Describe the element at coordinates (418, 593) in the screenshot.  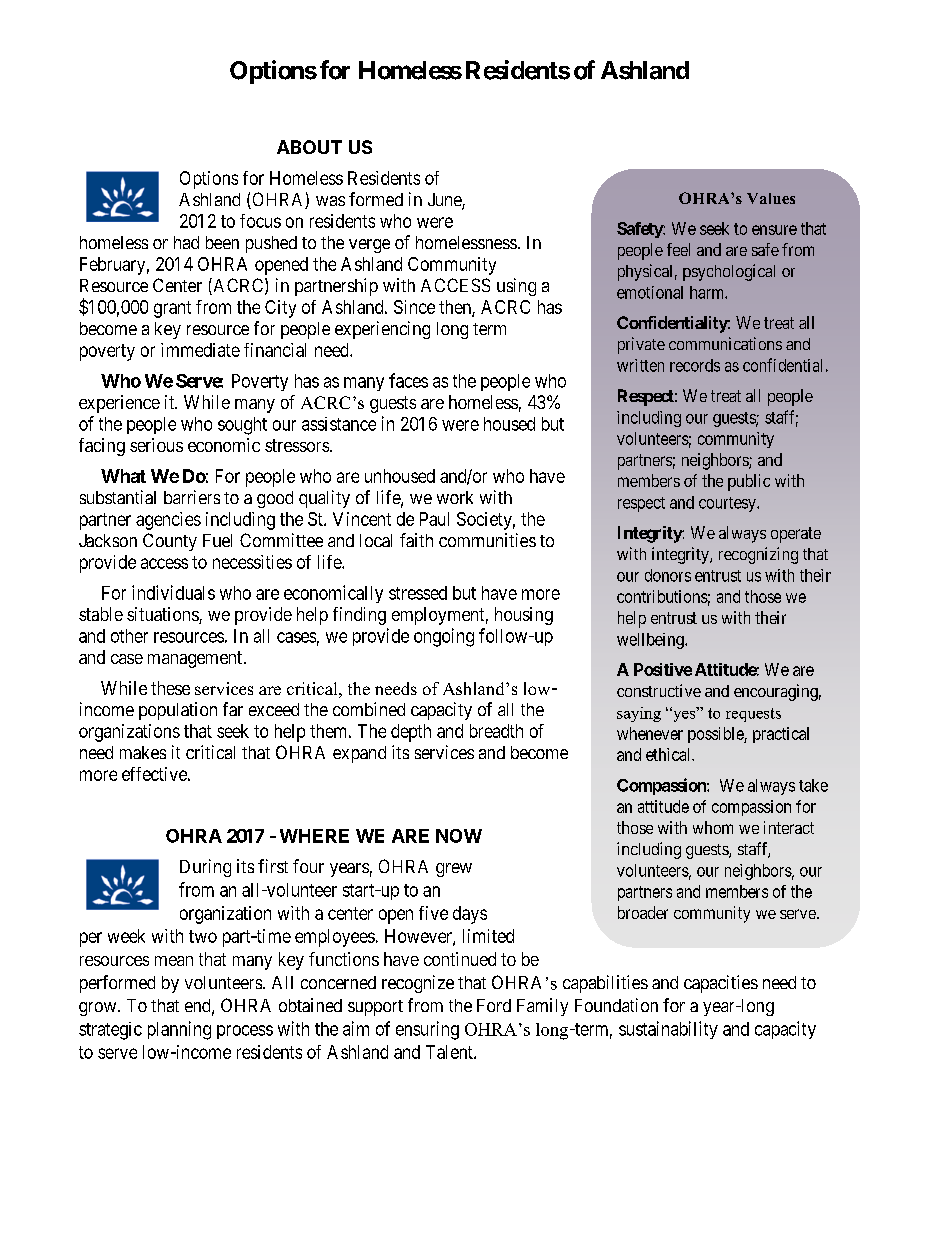
I see `stressed` at that location.
